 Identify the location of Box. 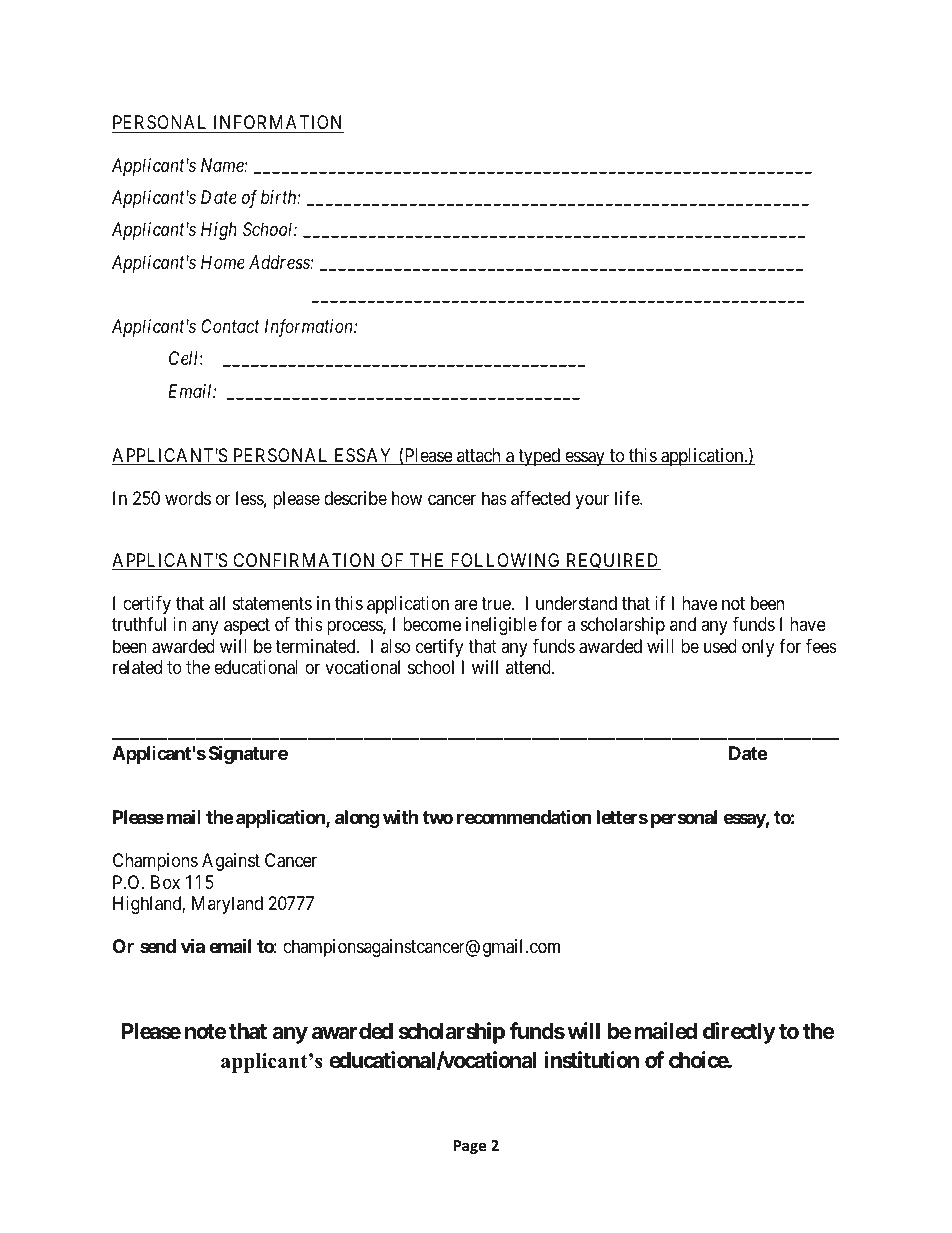
(165, 882).
